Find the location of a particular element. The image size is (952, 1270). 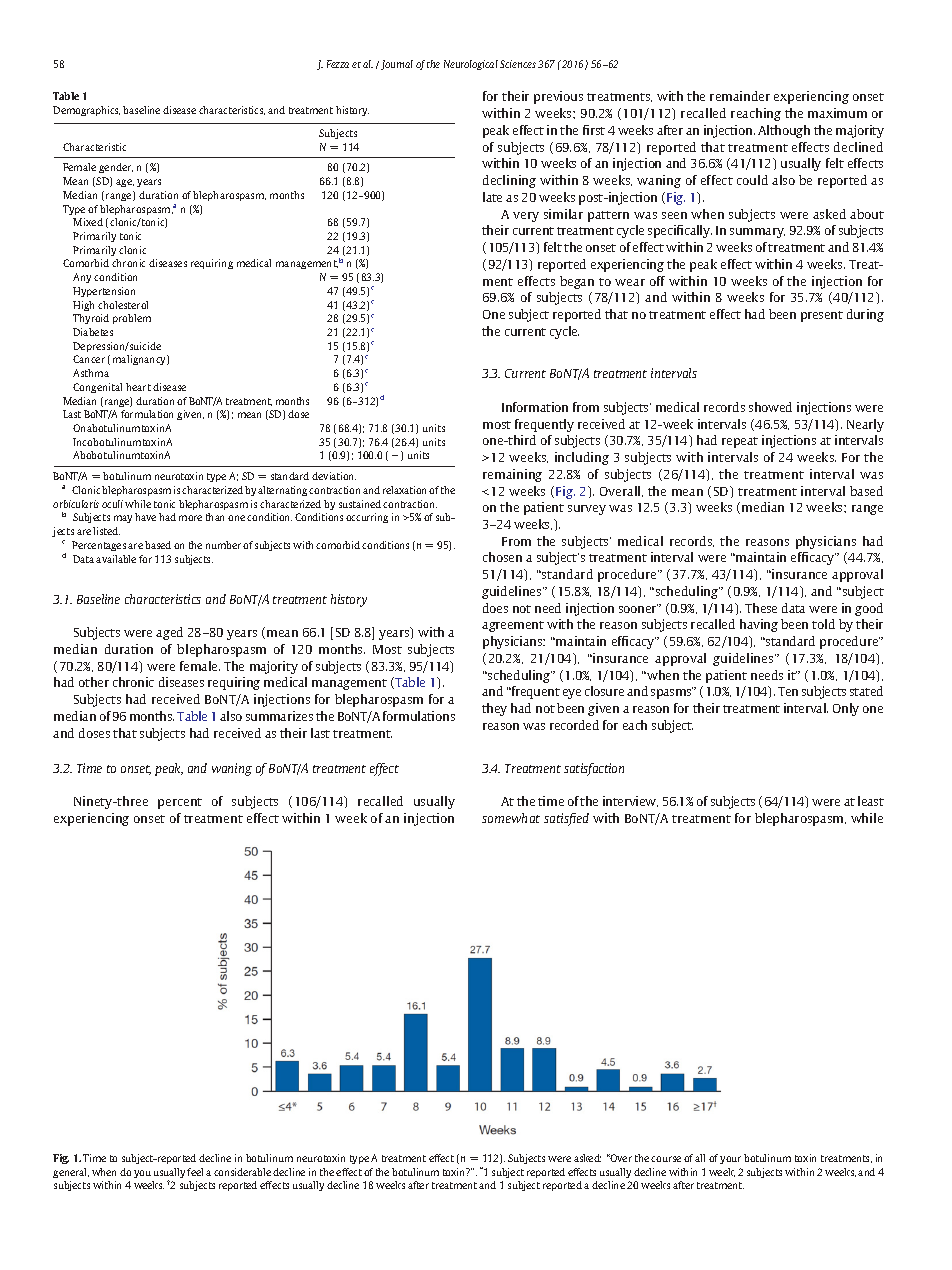

Neurological is located at coordinates (471, 65).
